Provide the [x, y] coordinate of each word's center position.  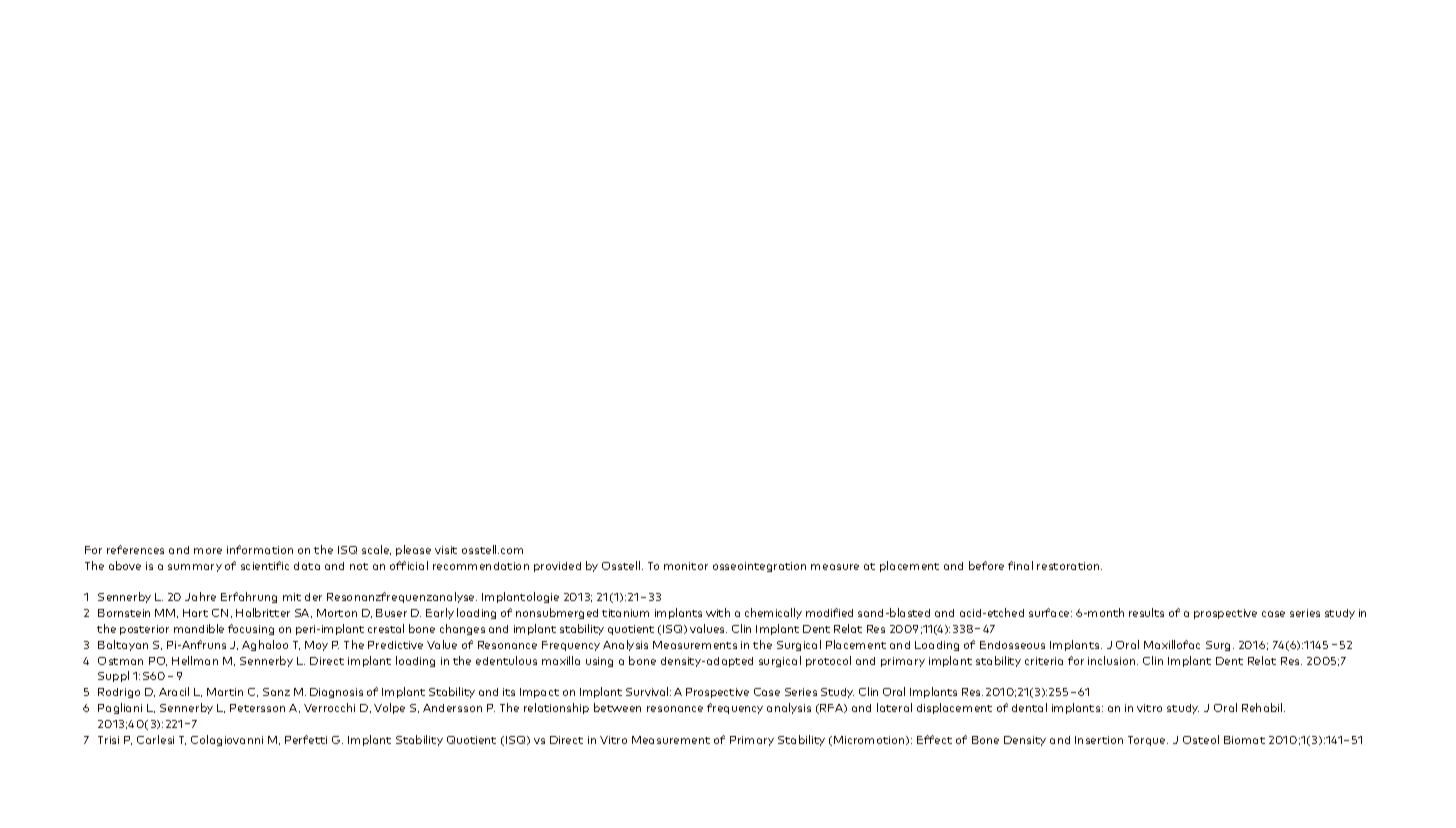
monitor [686, 566]
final [1020, 565]
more [208, 551]
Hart [195, 613]
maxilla [561, 660]
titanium [625, 613]
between [617, 707]
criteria [1044, 661]
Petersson [257, 708]
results [1146, 612]
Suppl [113, 676]
